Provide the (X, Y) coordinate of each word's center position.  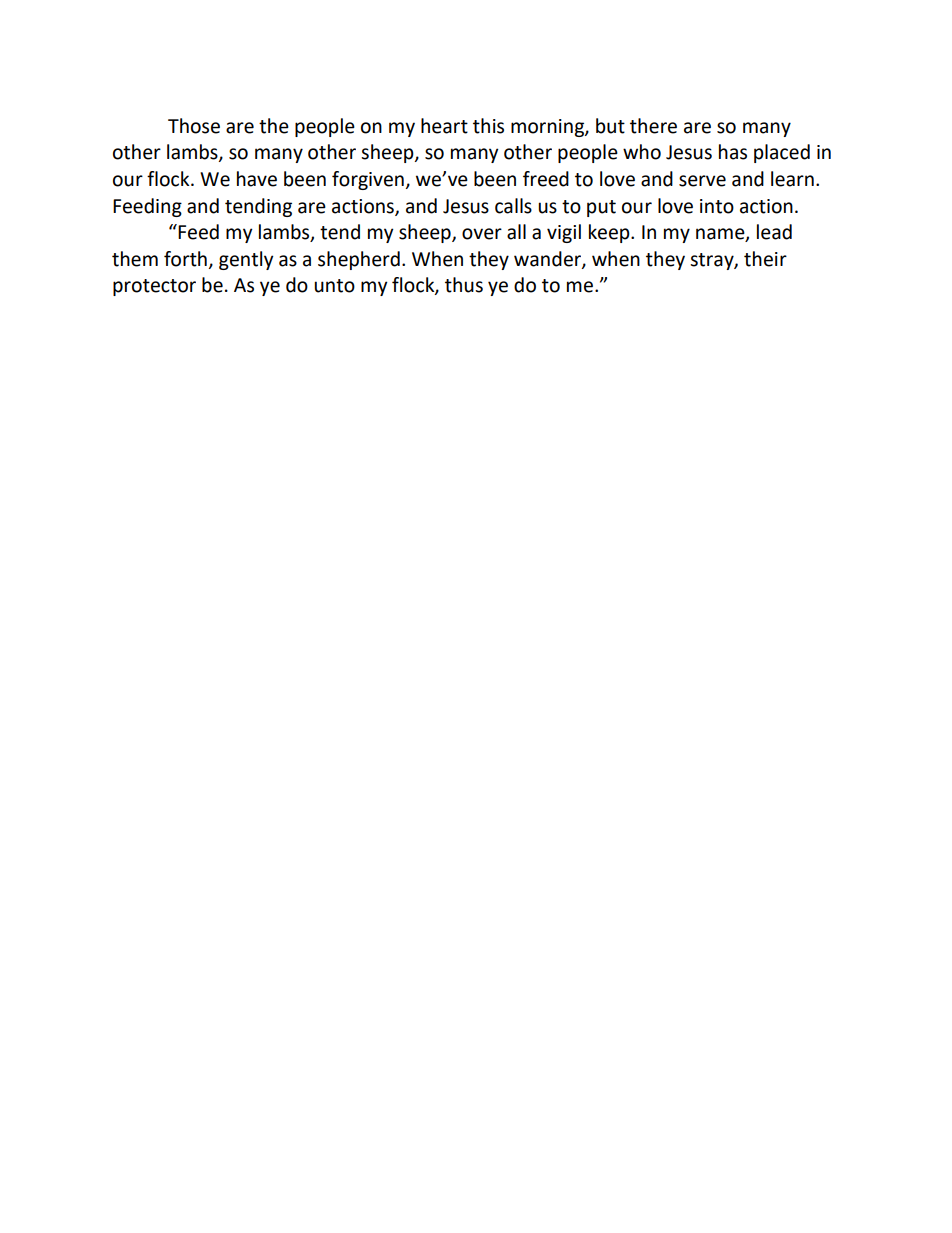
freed (546, 179)
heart (444, 126)
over (482, 234)
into (717, 206)
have (257, 179)
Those (194, 126)
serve (702, 181)
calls (513, 206)
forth (185, 259)
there (653, 126)
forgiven (368, 180)
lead (774, 232)
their (765, 259)
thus (464, 285)
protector (154, 287)
